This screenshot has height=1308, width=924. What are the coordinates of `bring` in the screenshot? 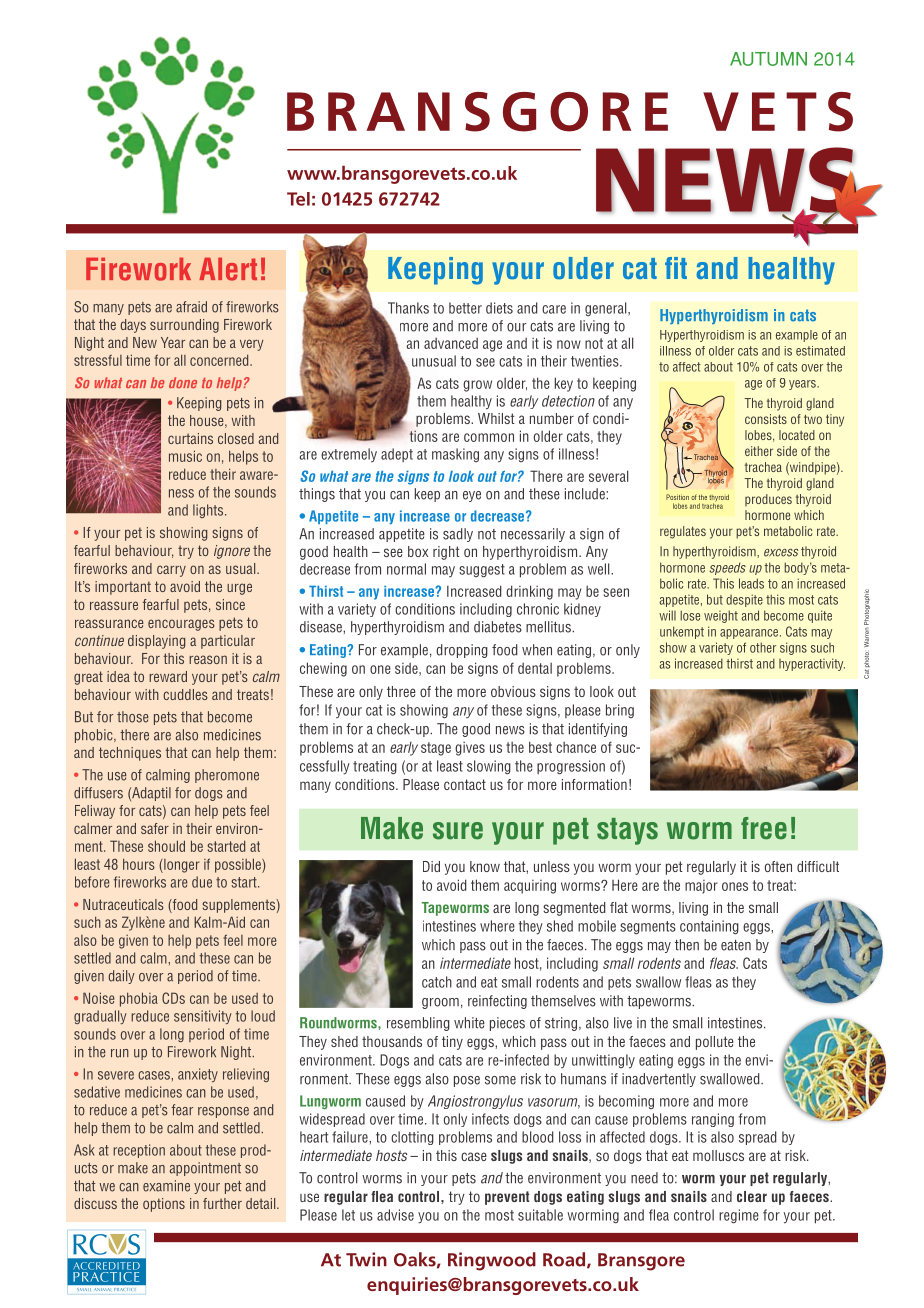 It's located at (620, 711).
